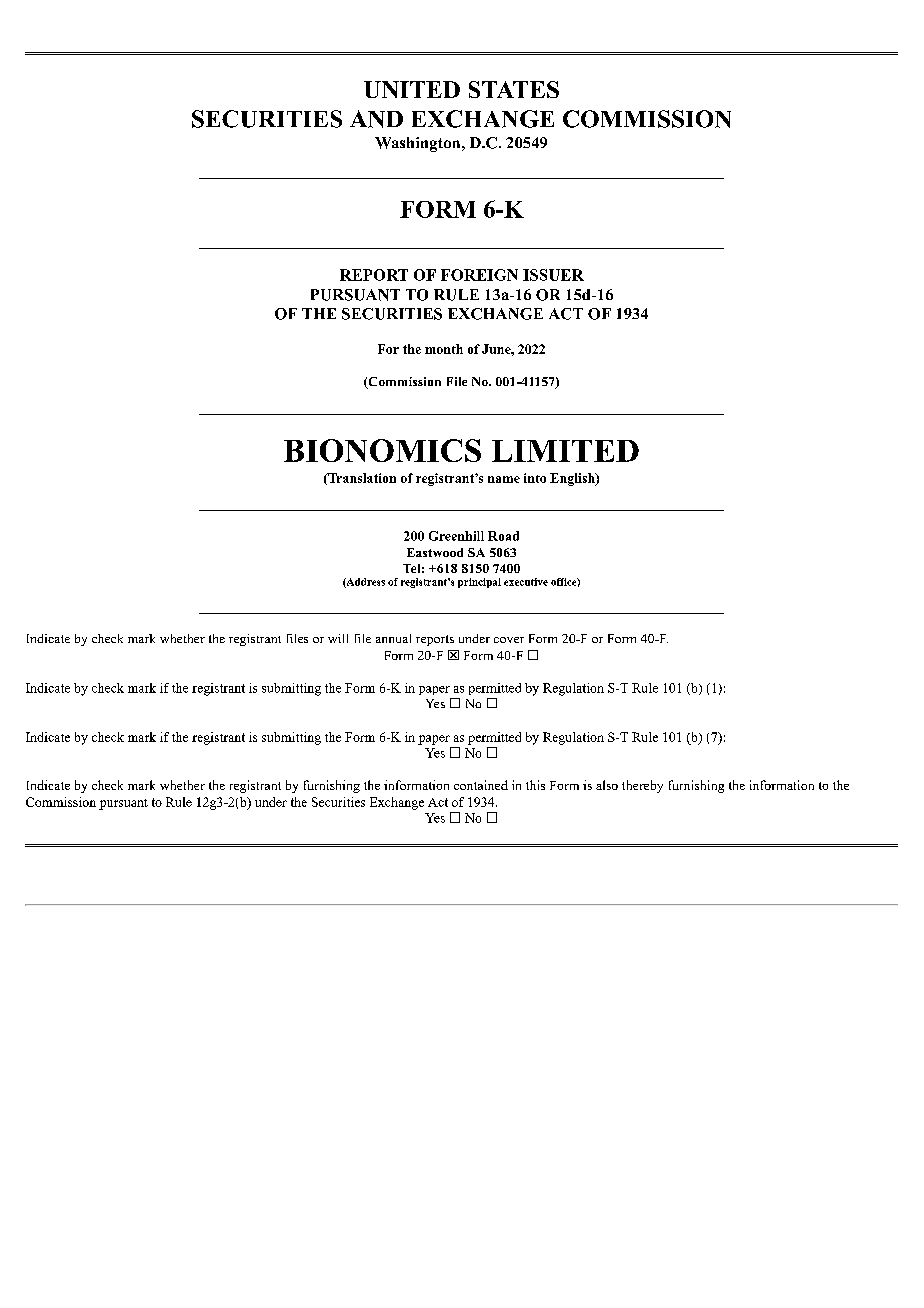 This document has width=924, height=1308. What do you see at coordinates (553, 275) in the document?
I see `ISSUER` at bounding box center [553, 275].
